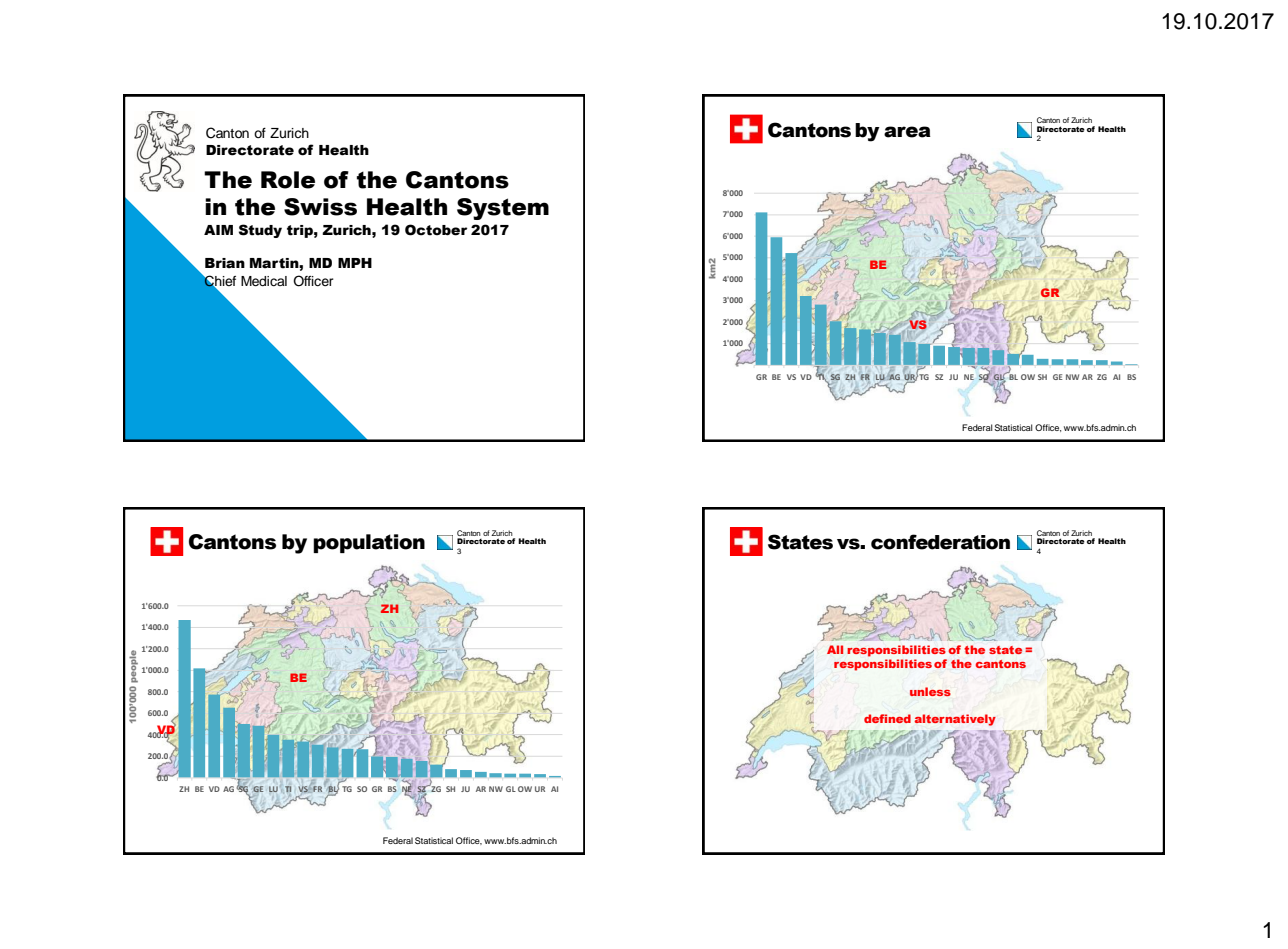 The width and height of the screenshot is (1288, 949). I want to click on System, so click(503, 209).
